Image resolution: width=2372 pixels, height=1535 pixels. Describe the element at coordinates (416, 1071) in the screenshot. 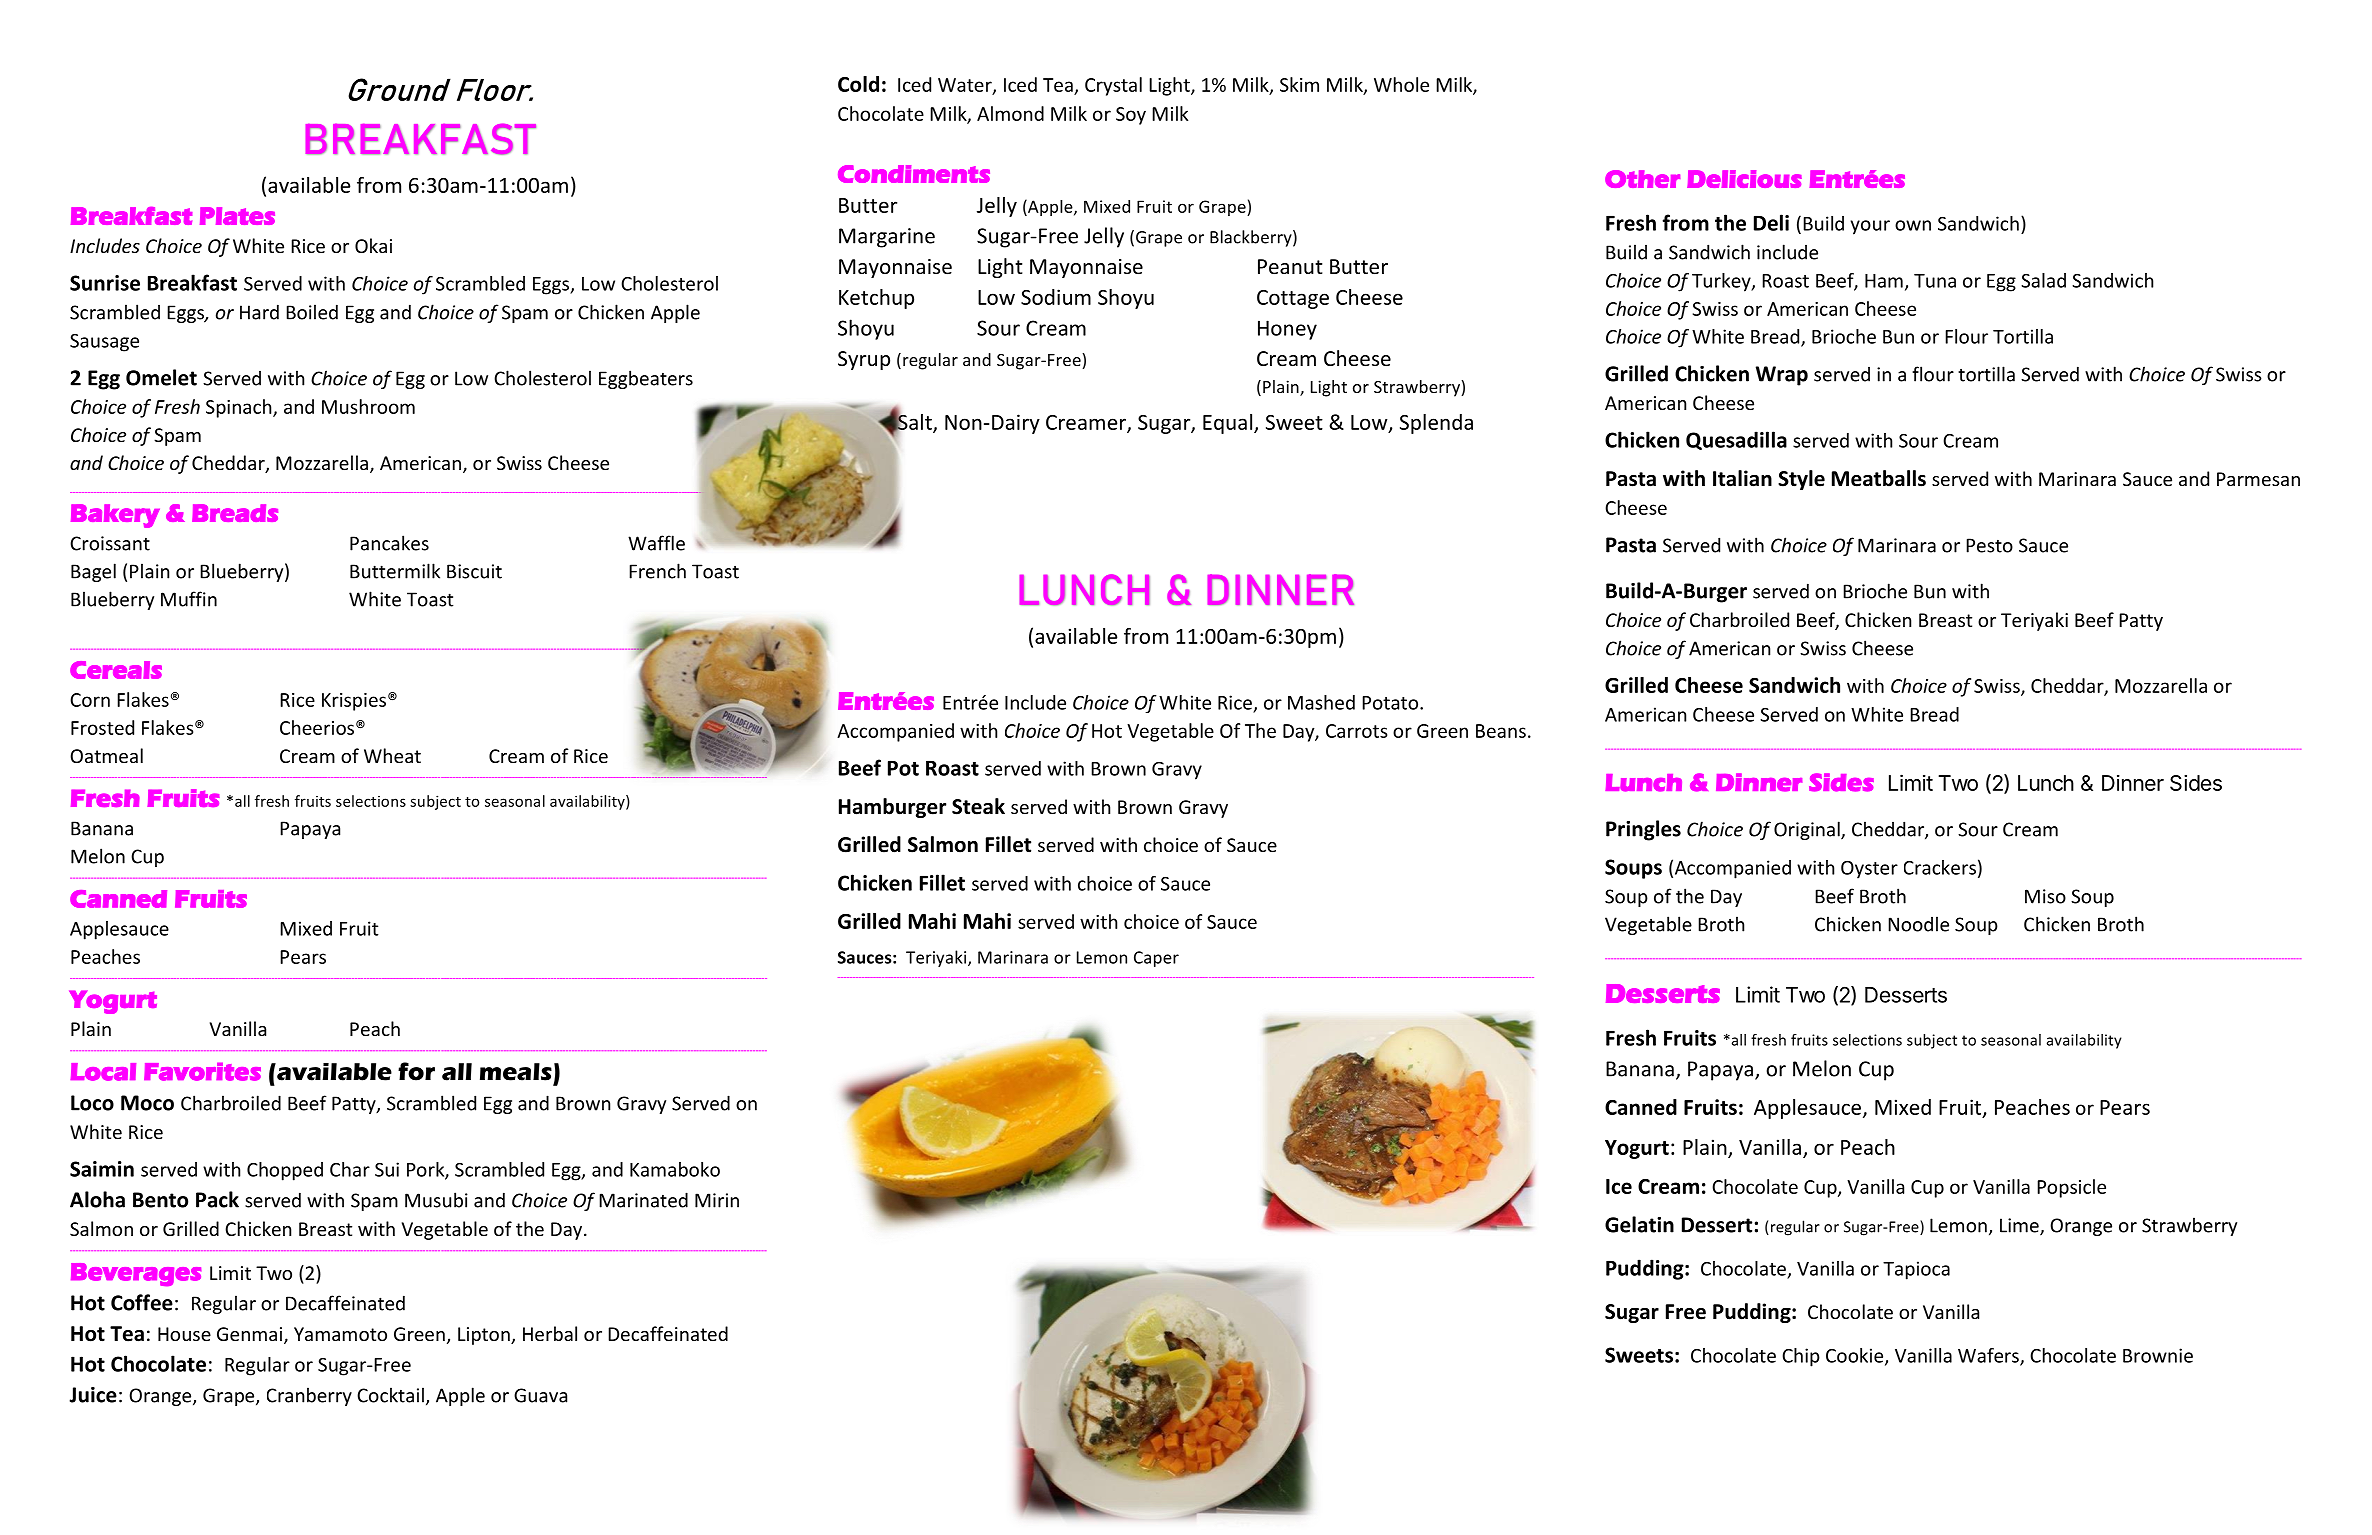

I see `for` at that location.
